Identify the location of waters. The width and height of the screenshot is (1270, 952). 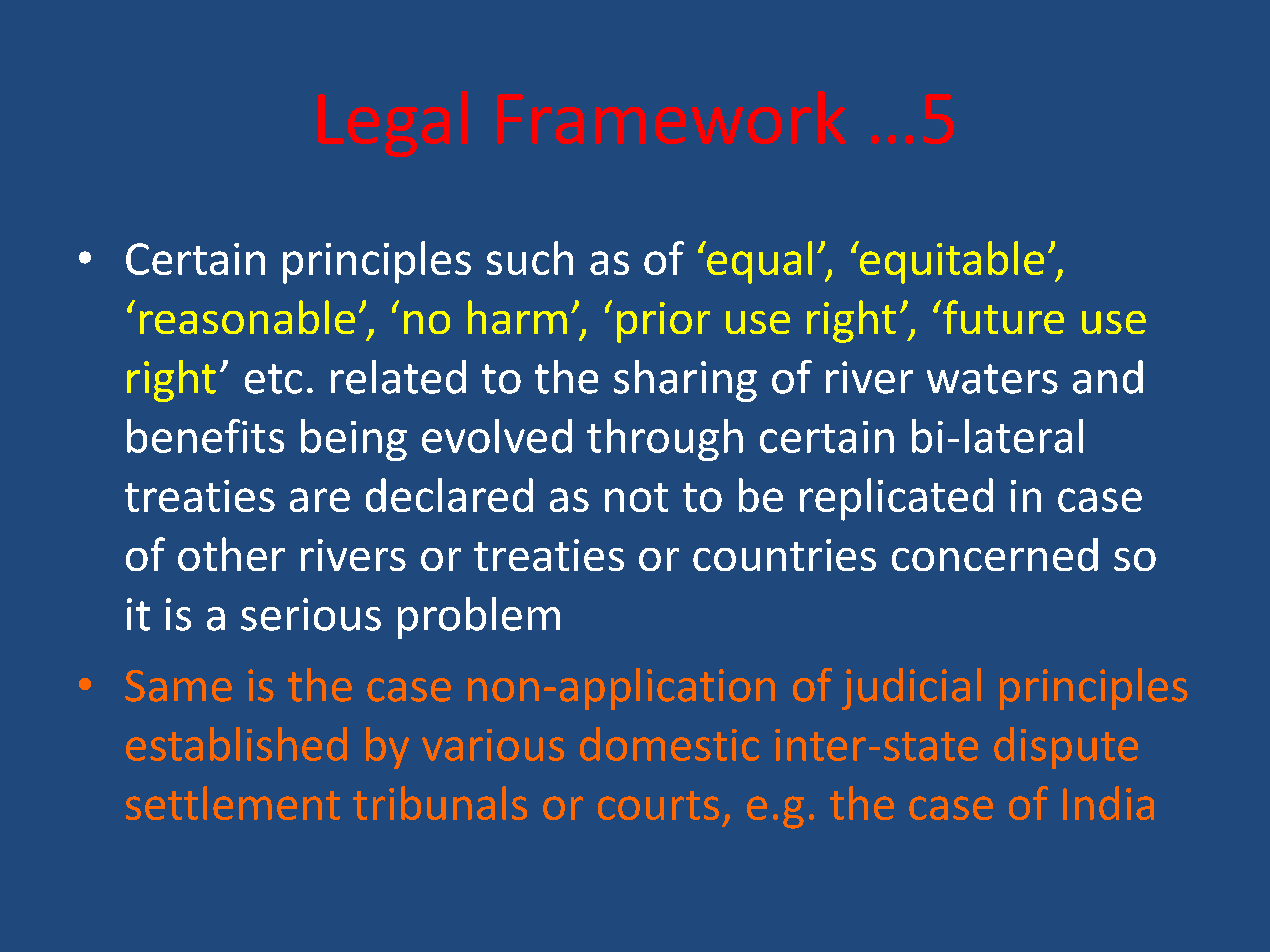
(992, 379).
